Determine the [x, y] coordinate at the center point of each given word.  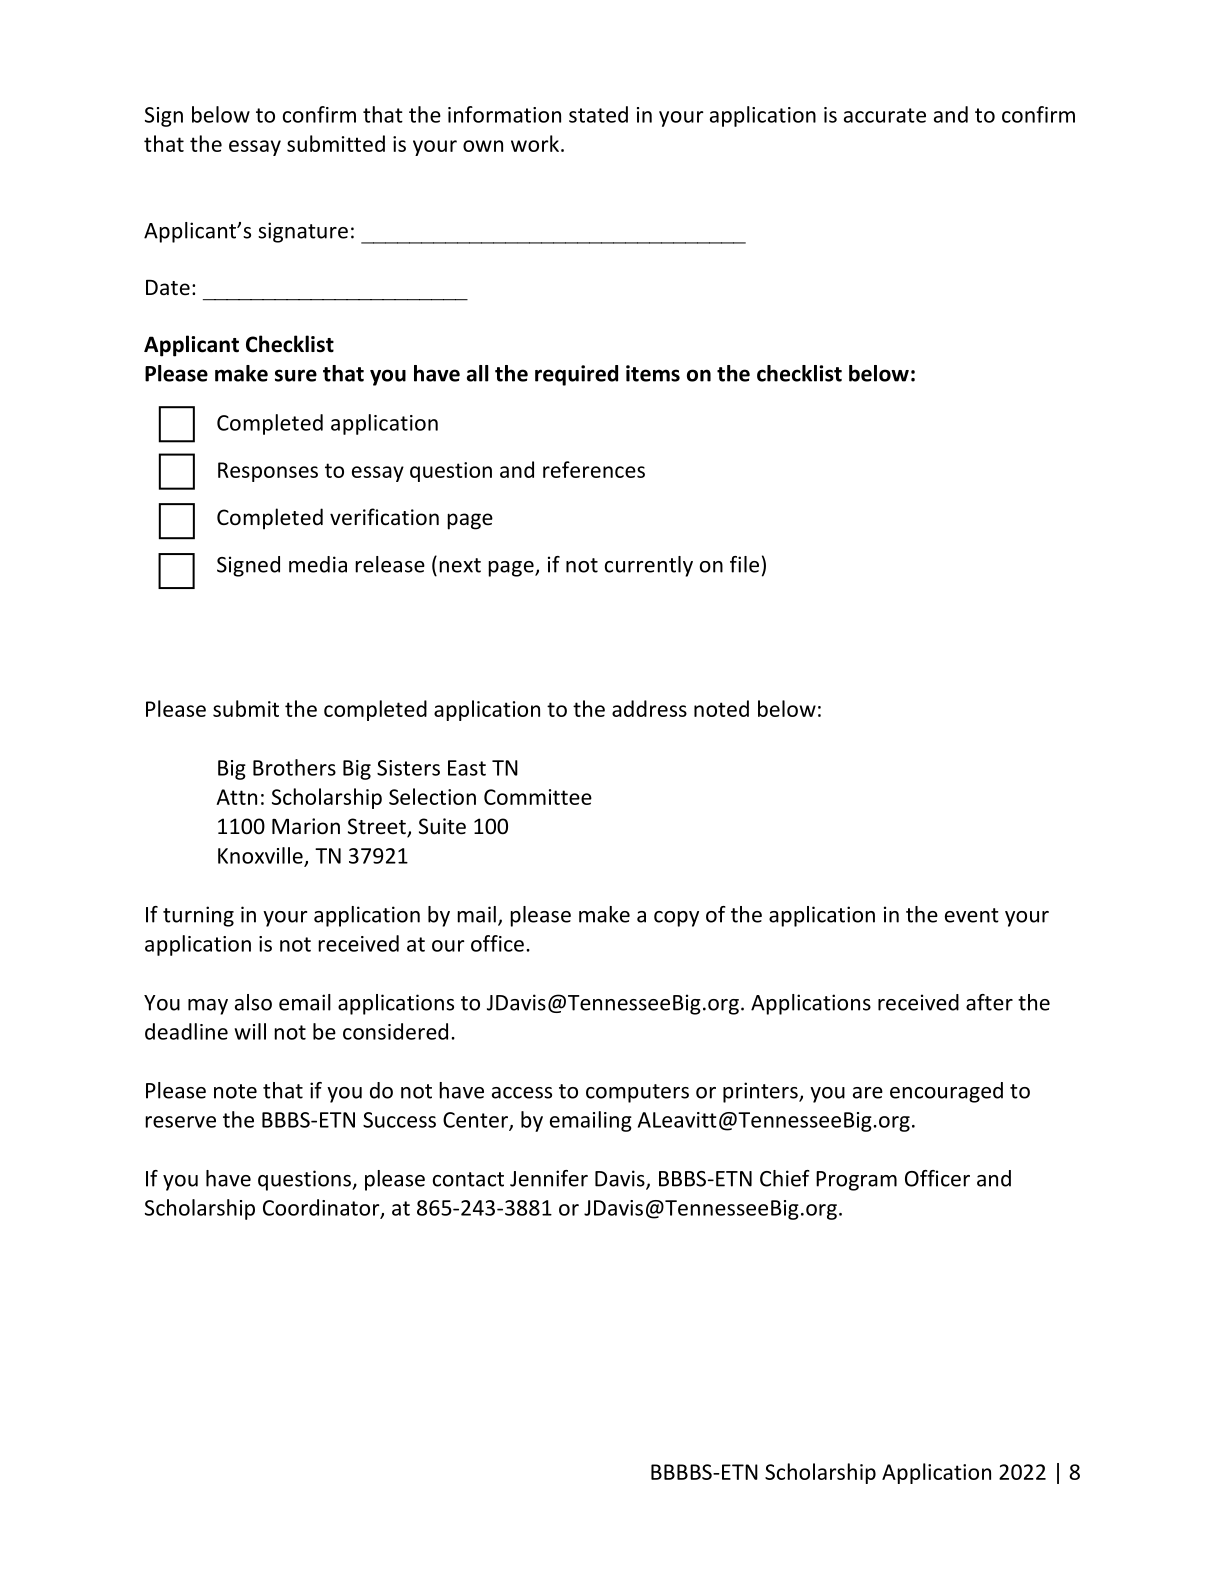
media [318, 564]
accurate [885, 115]
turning [198, 916]
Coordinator [322, 1208]
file [744, 564]
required [576, 375]
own [483, 146]
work [536, 143]
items [653, 373]
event [972, 915]
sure [296, 375]
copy [676, 919]
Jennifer [549, 1178]
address [649, 708]
